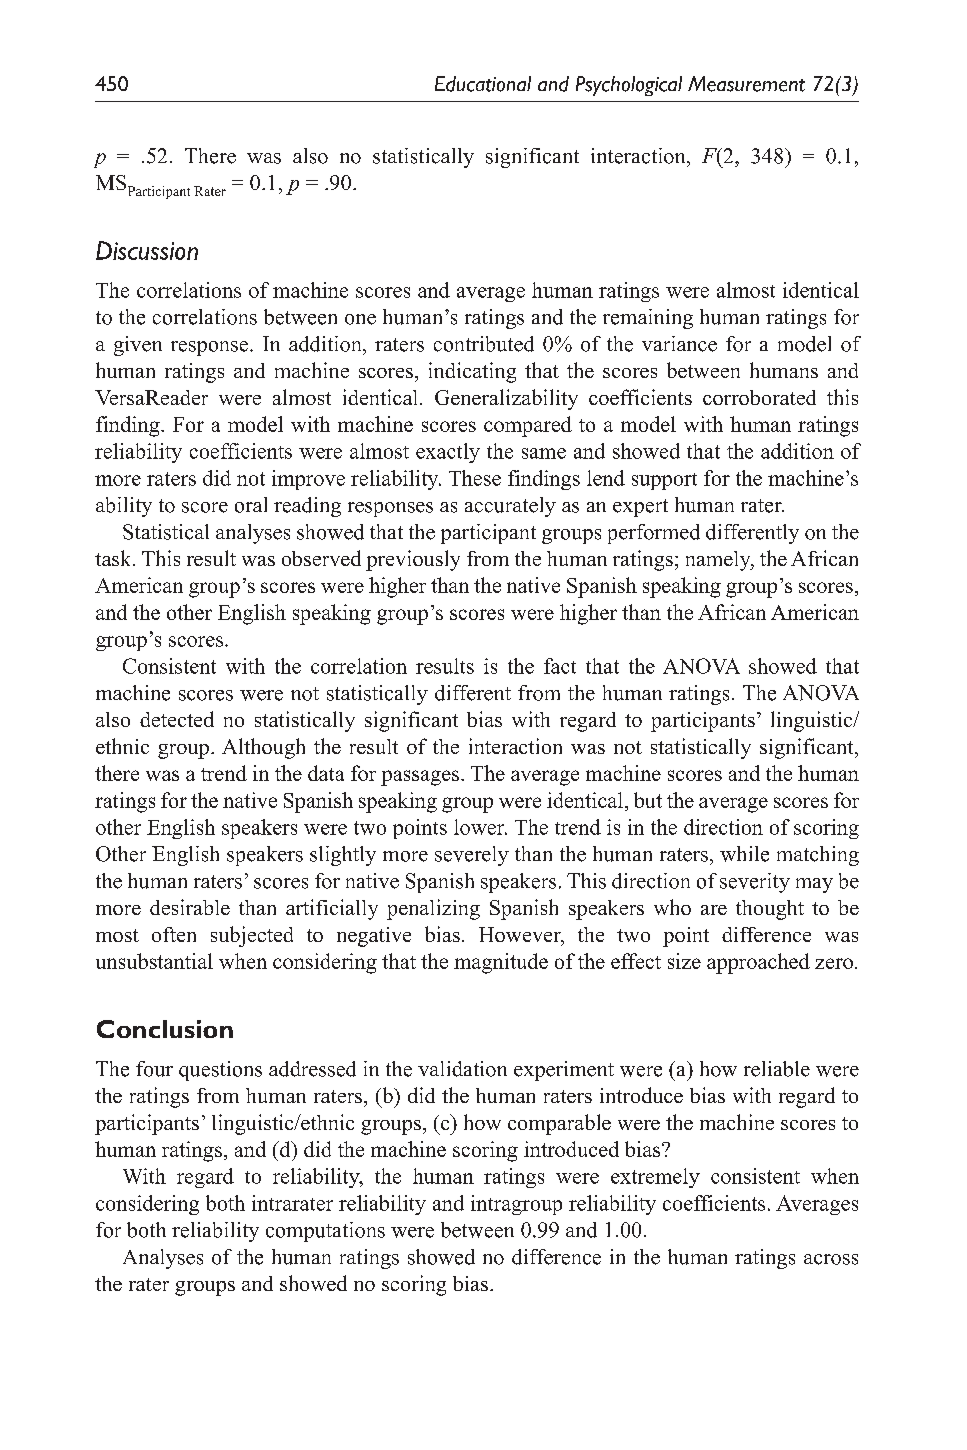  What do you see at coordinates (744, 854) in the page?
I see `while` at bounding box center [744, 854].
